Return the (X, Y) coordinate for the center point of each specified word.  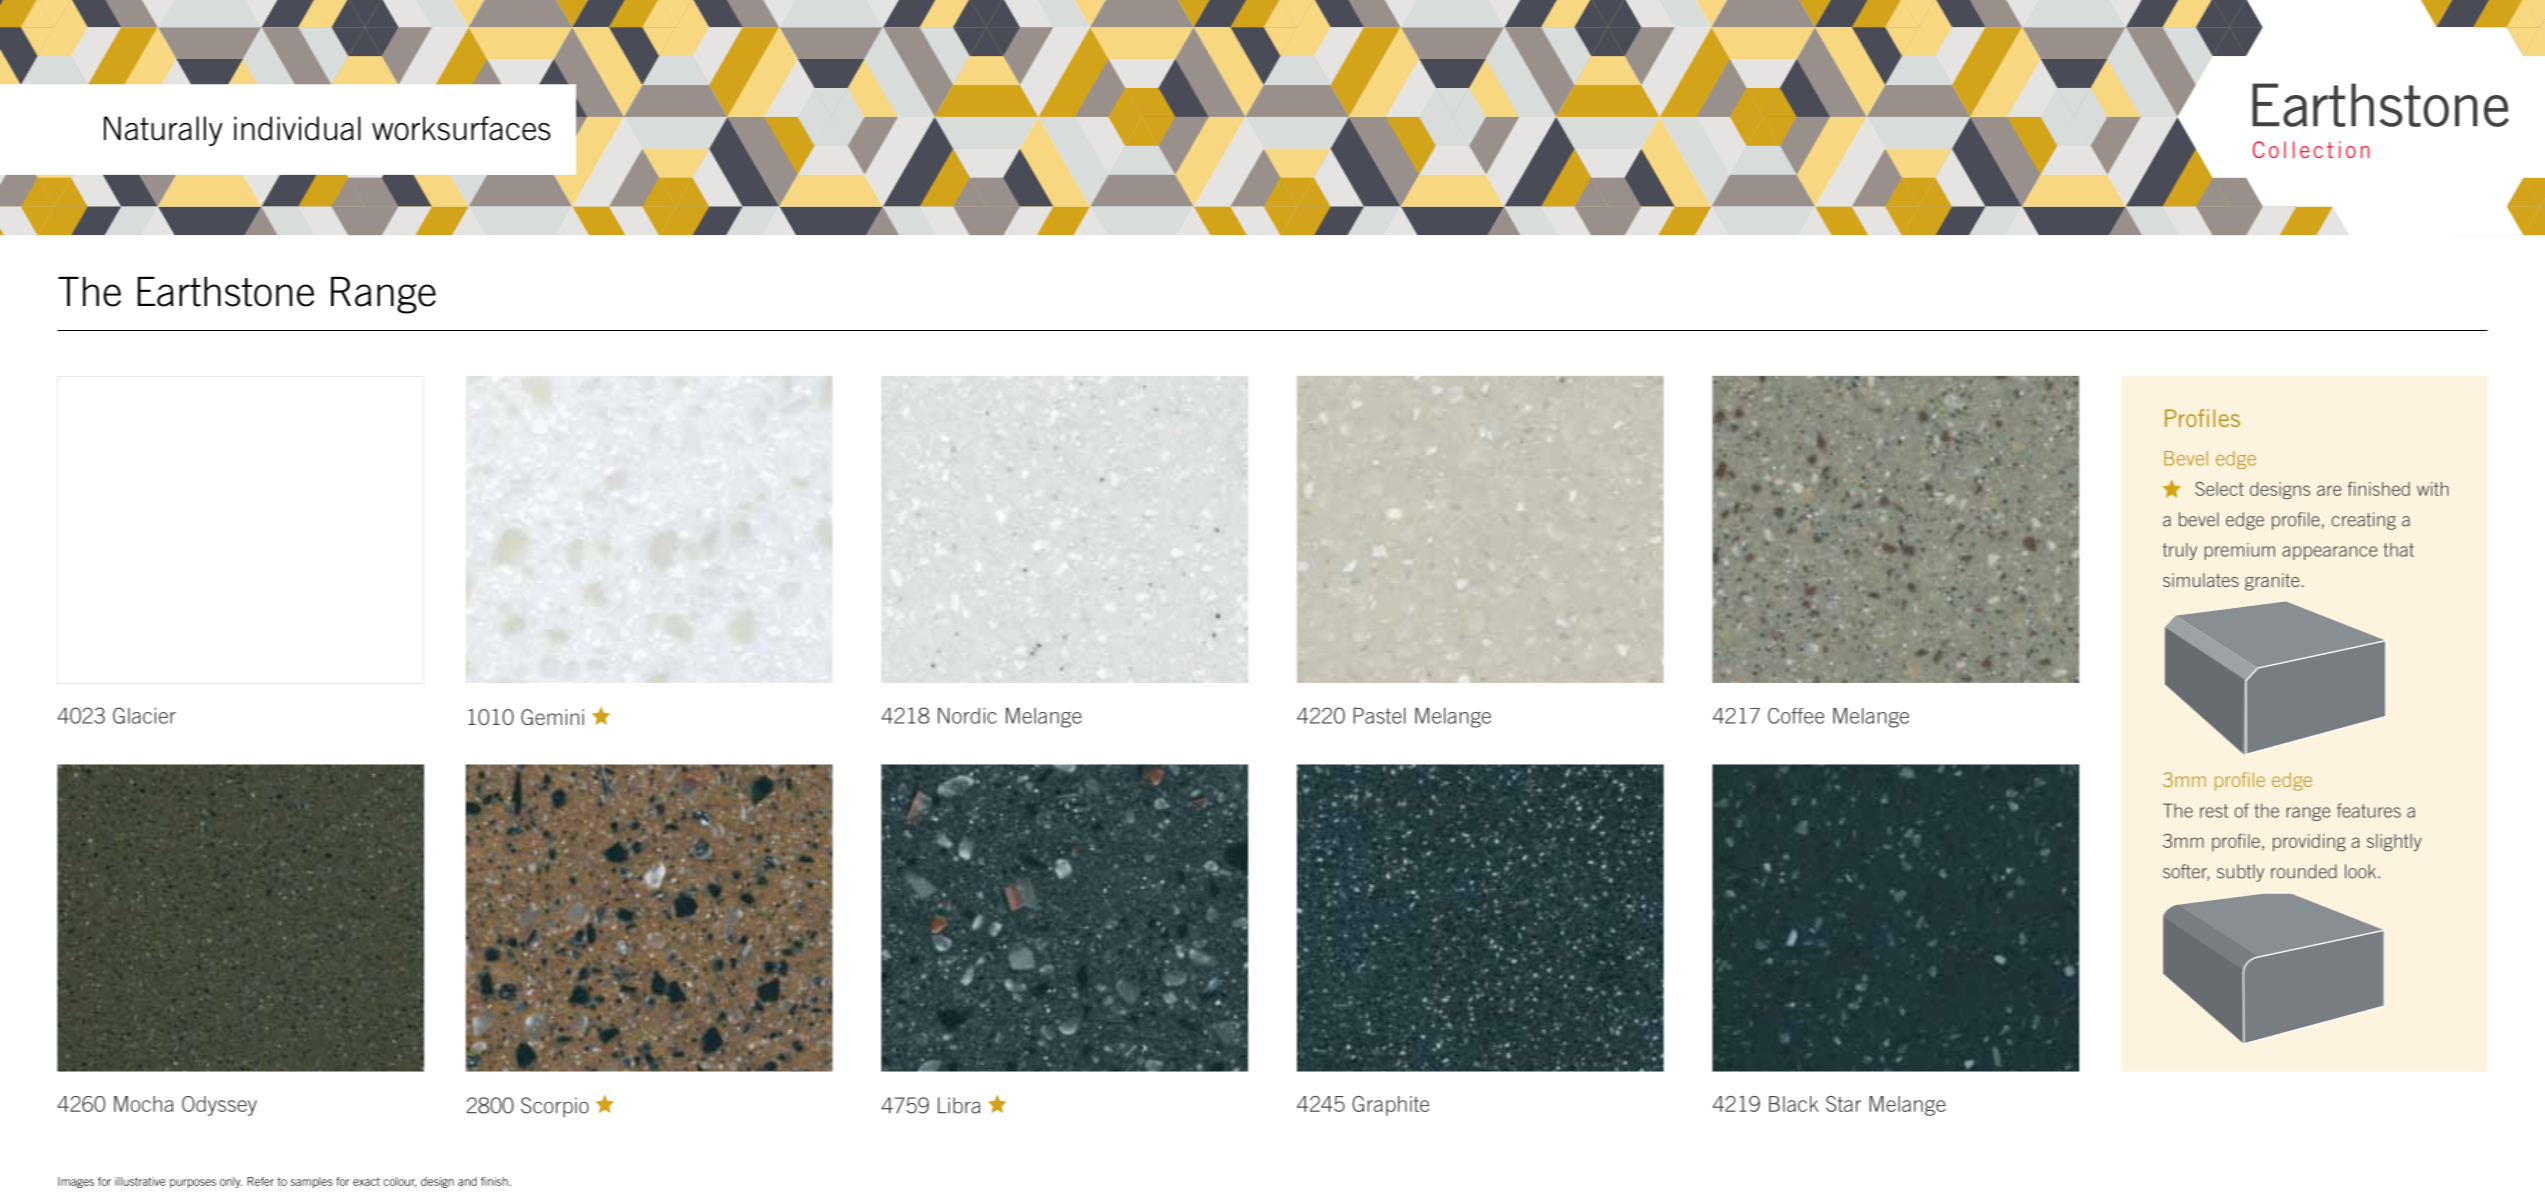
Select (2219, 489)
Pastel (1379, 716)
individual (297, 128)
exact (366, 1181)
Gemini (552, 717)
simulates (2201, 580)
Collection (2311, 149)
